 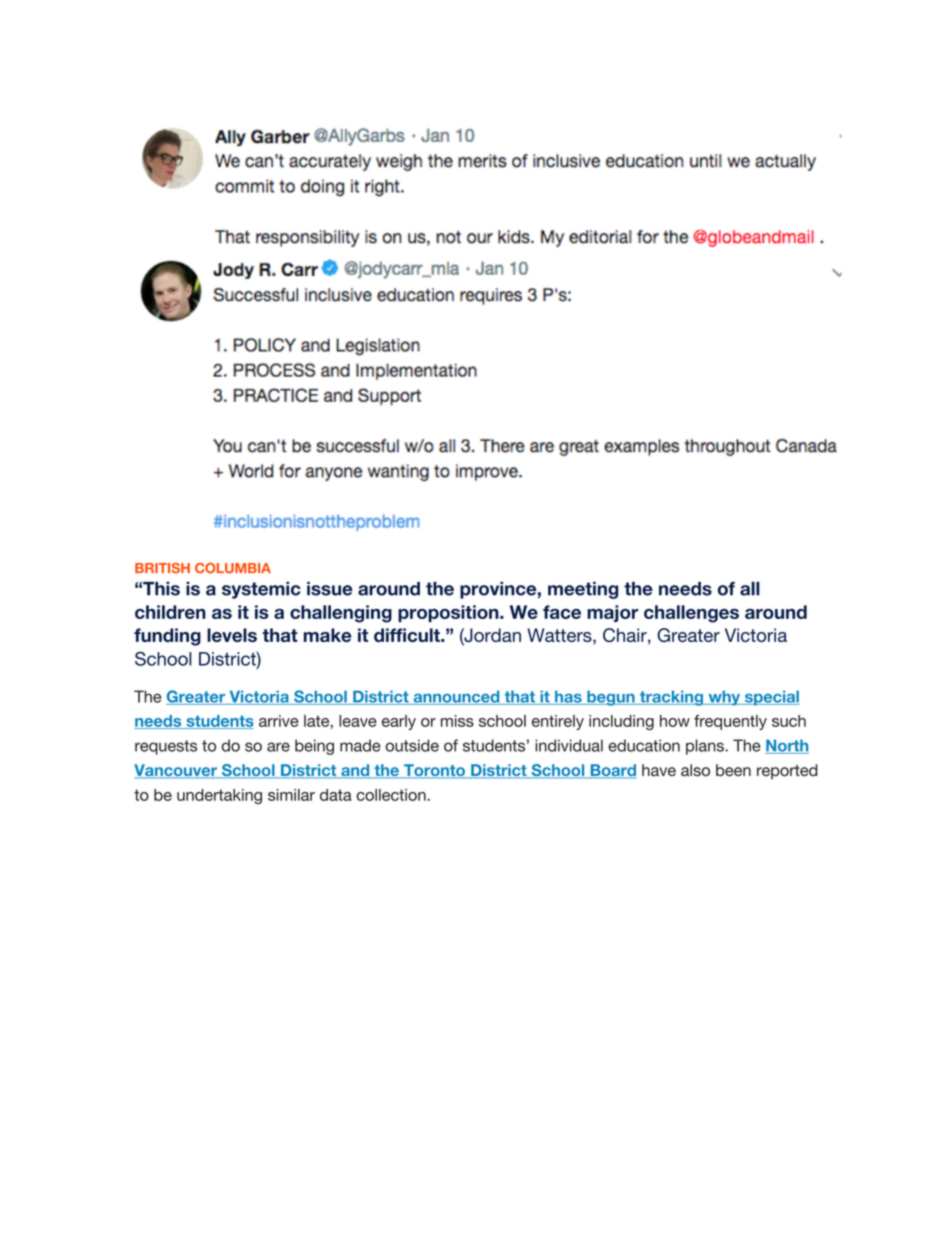 What do you see at coordinates (279, 721) in the screenshot?
I see `arrive` at bounding box center [279, 721].
